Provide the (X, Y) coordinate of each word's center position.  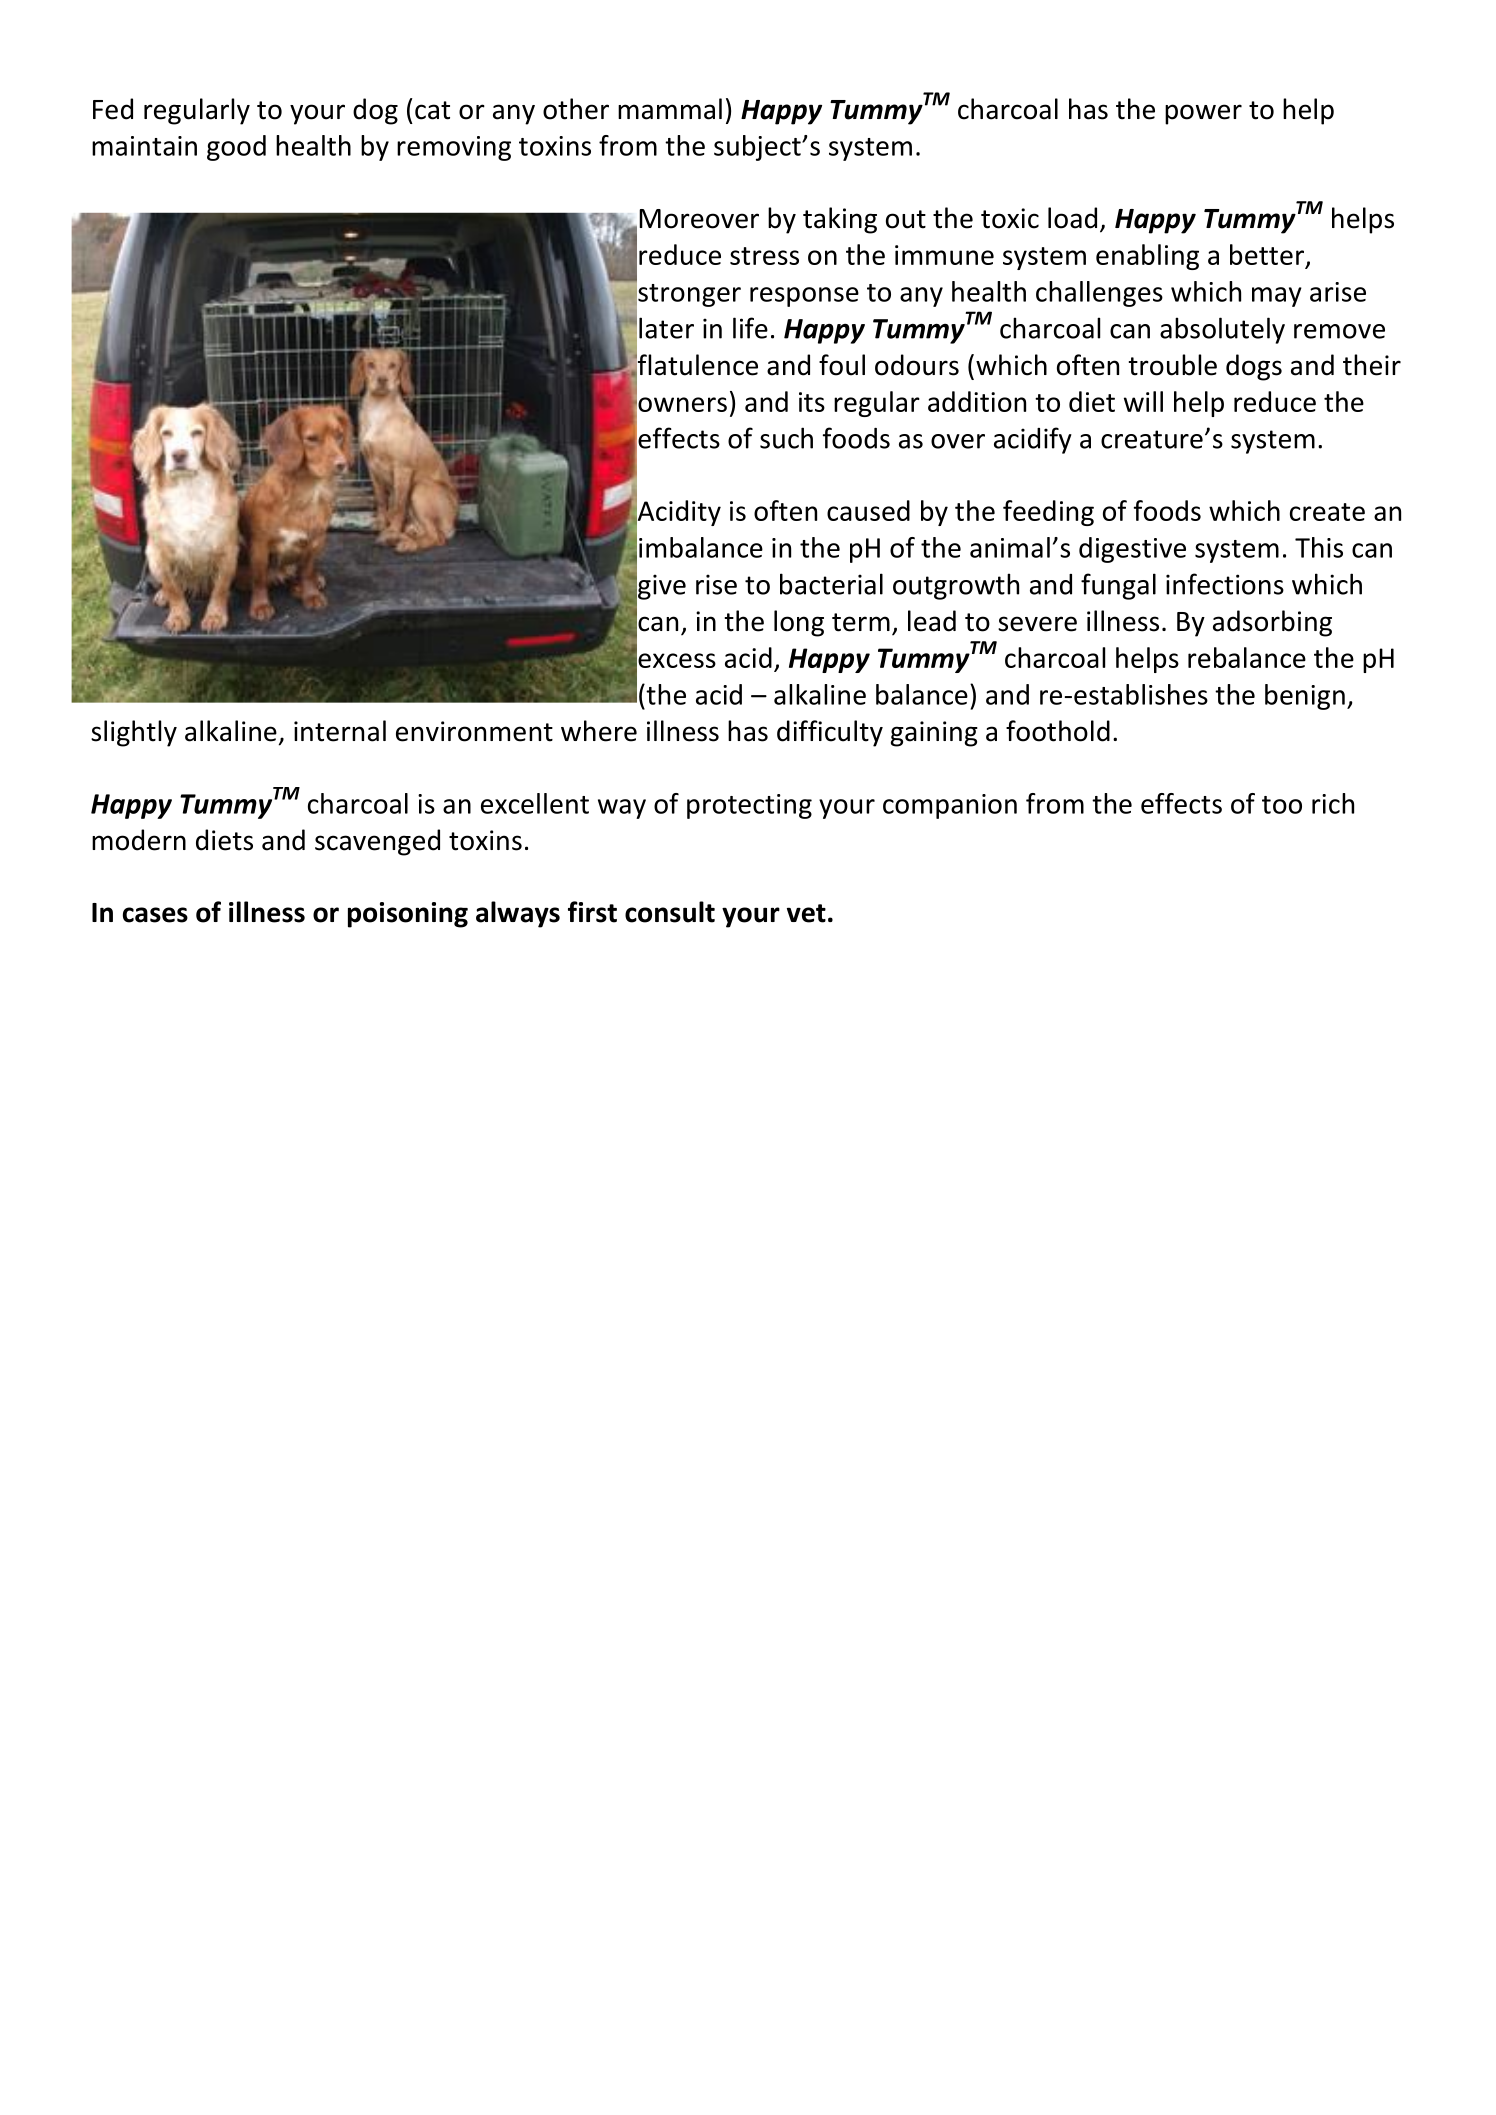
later (666, 328)
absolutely (1222, 330)
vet (806, 913)
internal (340, 731)
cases (155, 915)
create (1327, 512)
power (1203, 114)
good (236, 148)
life (750, 328)
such (786, 438)
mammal (670, 109)
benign (1305, 697)
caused (868, 510)
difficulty (830, 733)
